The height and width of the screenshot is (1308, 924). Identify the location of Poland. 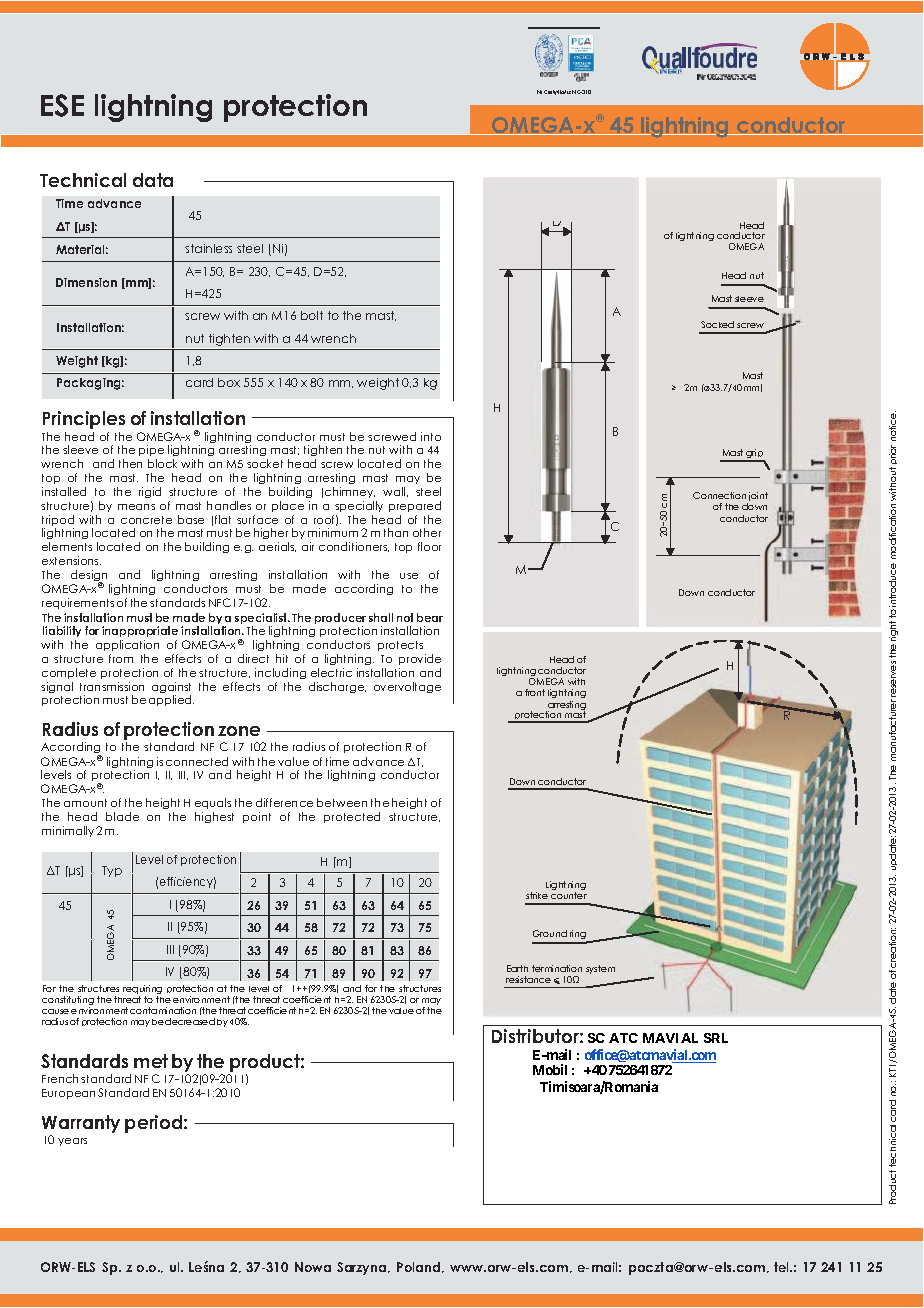
(420, 1267).
